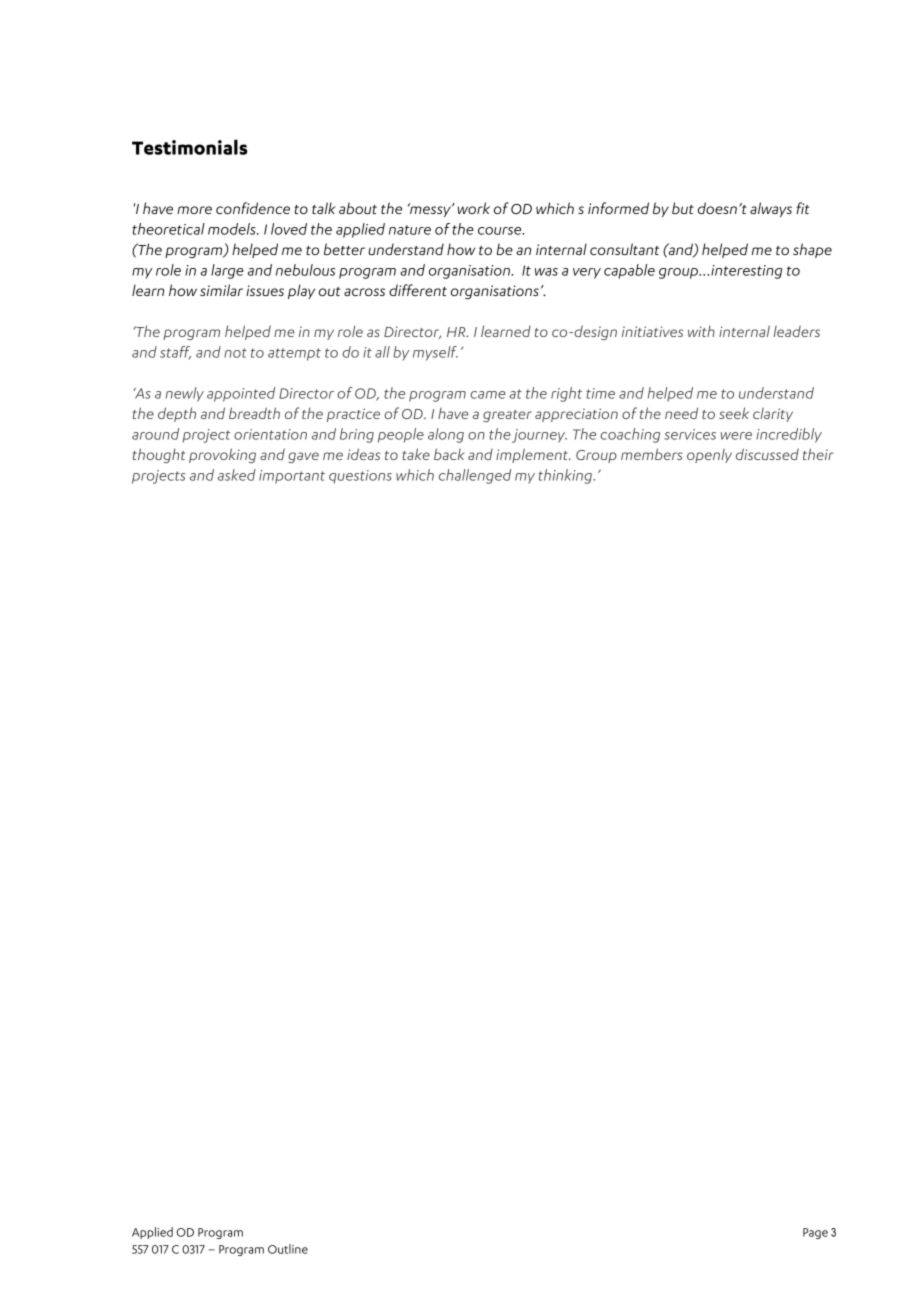 The image size is (924, 1308). Describe the element at coordinates (709, 455) in the image. I see `openly` at that location.
